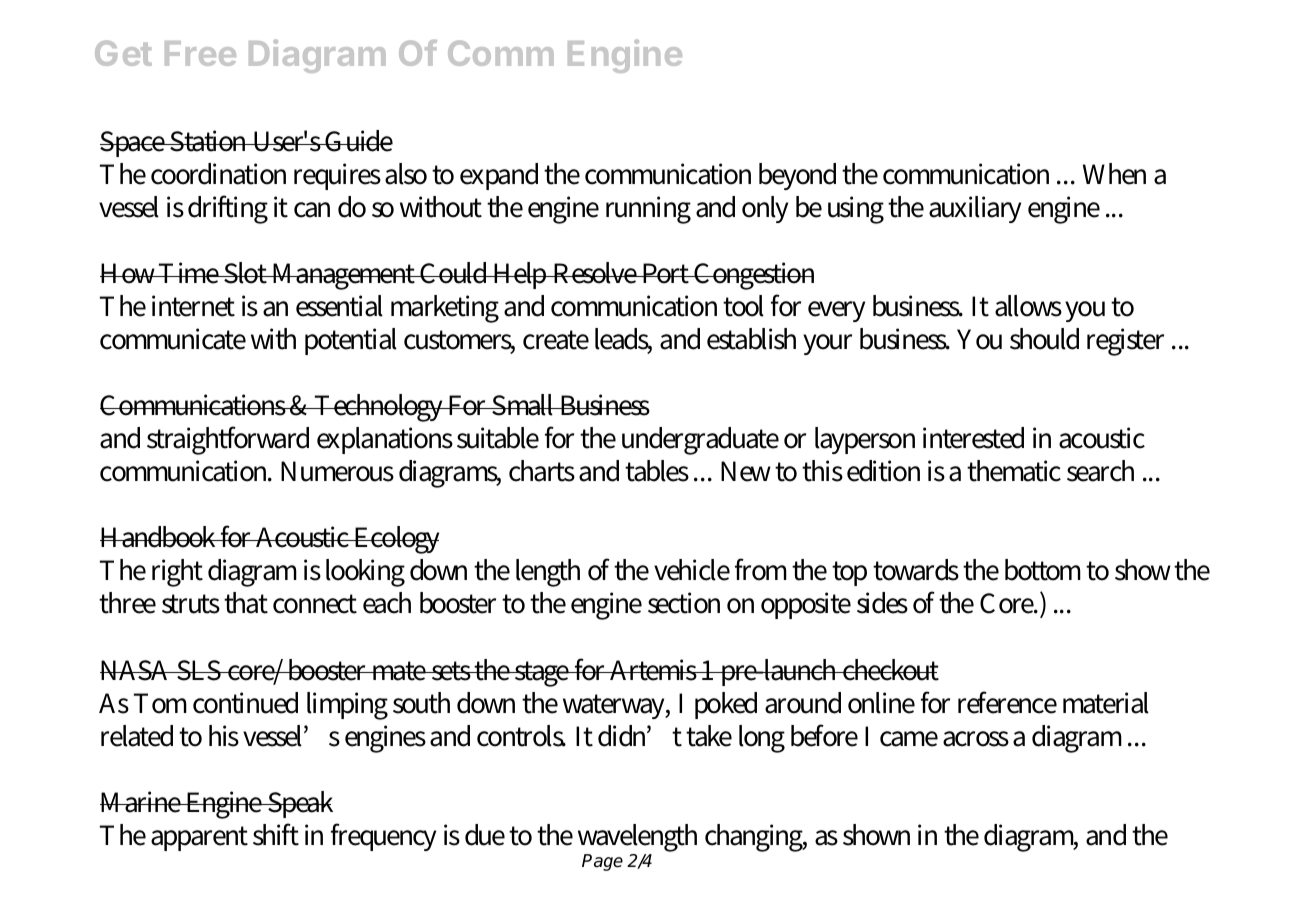 This document has width=1311, height=924. What do you see at coordinates (654, 670) in the document?
I see `Artemis` at bounding box center [654, 670].
